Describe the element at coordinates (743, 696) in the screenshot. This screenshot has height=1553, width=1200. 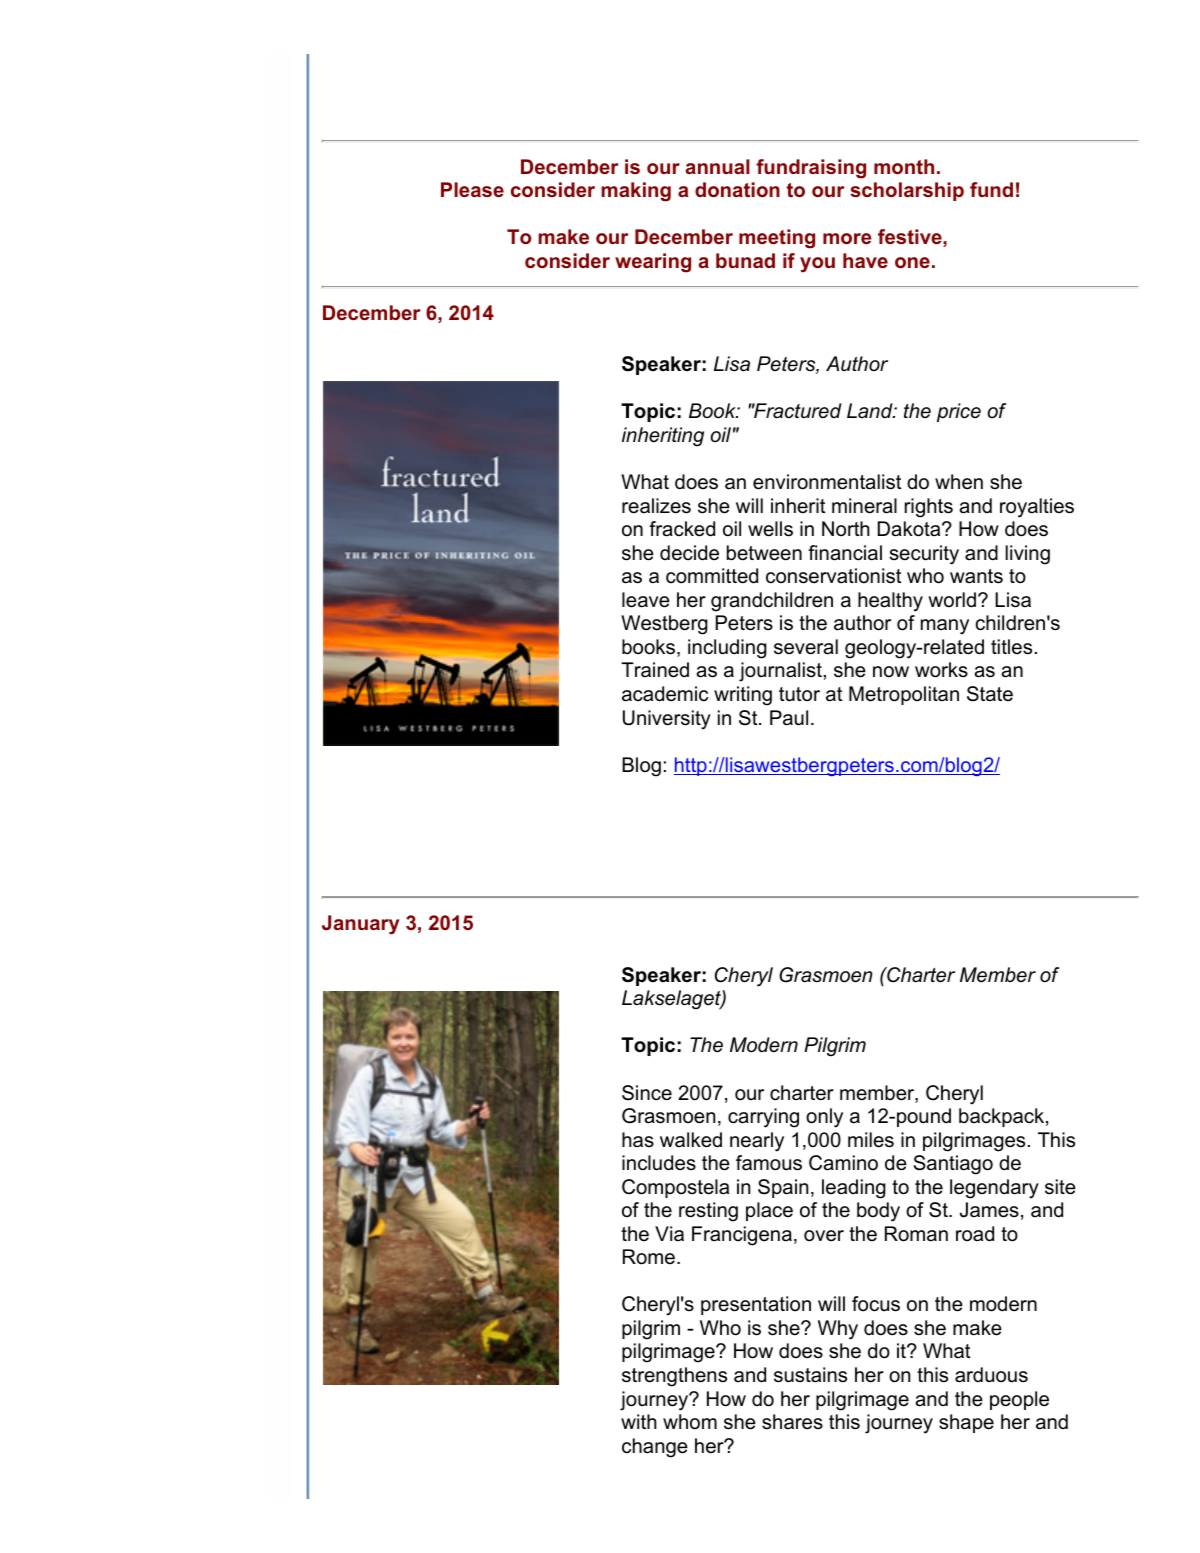
I see `writing` at that location.
